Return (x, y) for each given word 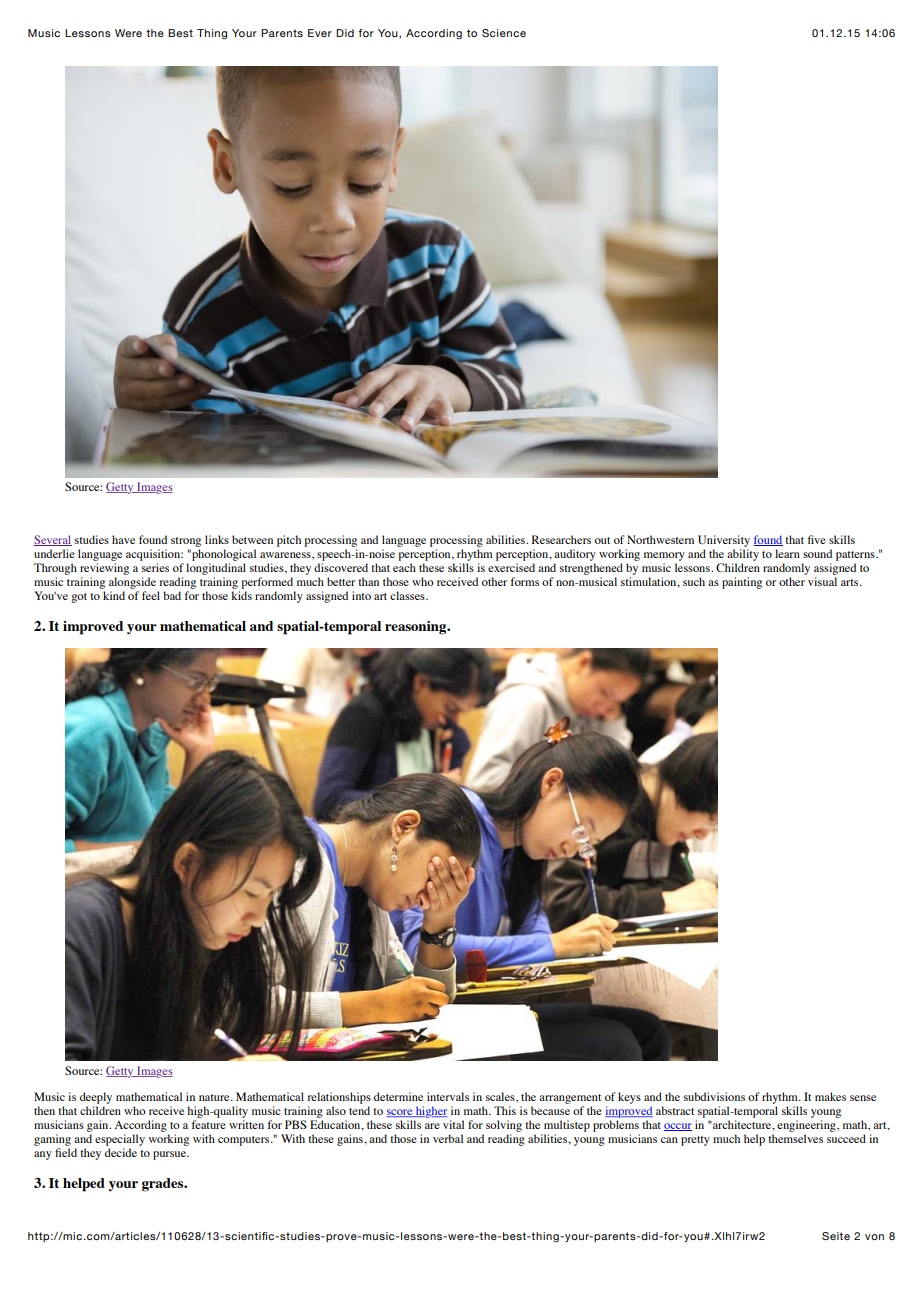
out (602, 540)
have (123, 539)
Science (504, 33)
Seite (836, 1236)
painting (742, 583)
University (724, 541)
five (817, 539)
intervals (448, 1096)
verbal (448, 1138)
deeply (96, 1098)
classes (408, 595)
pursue (170, 1155)
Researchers (561, 539)
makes (830, 1096)
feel (151, 595)
